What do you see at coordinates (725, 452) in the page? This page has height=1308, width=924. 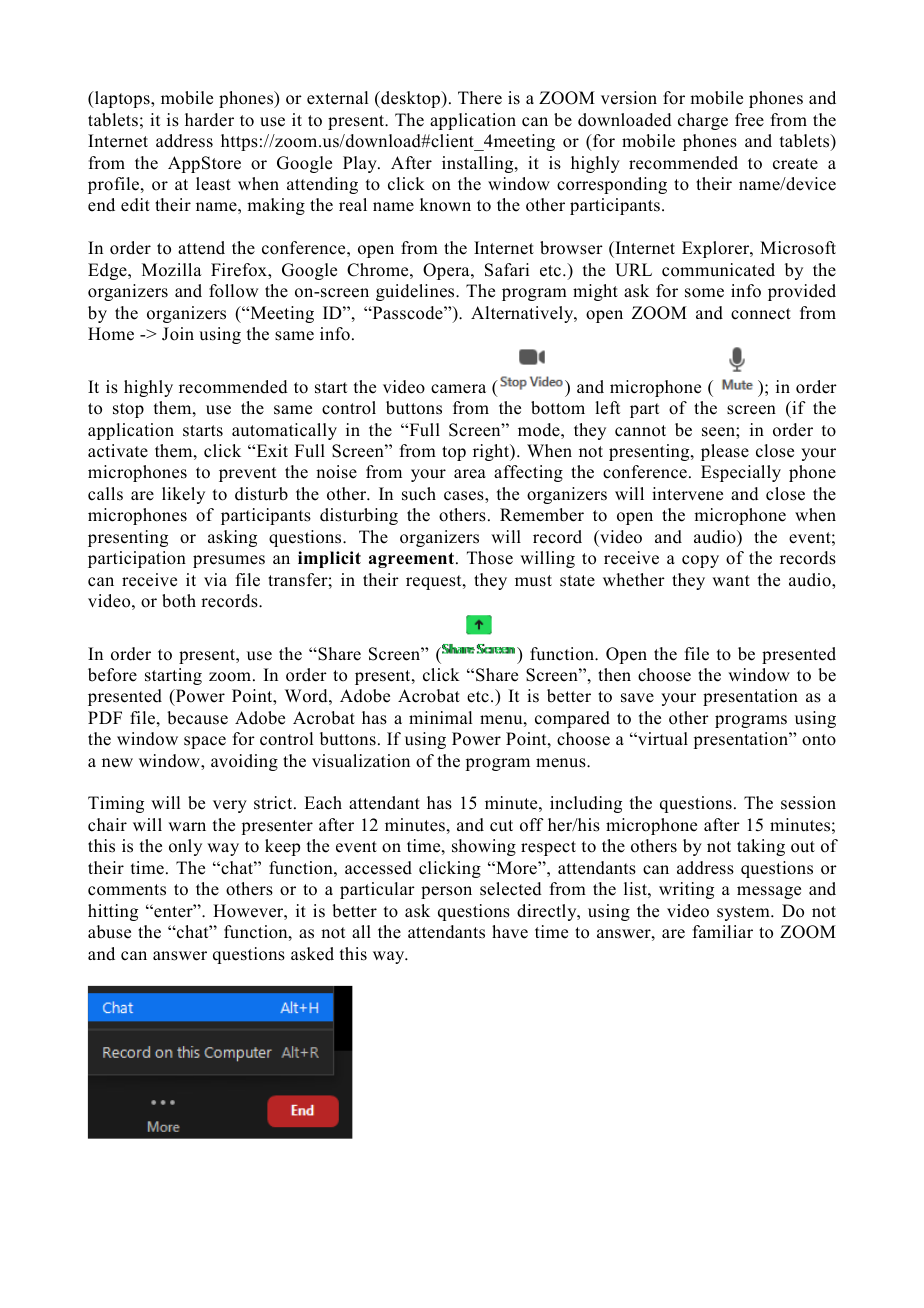 I see `please` at bounding box center [725, 452].
